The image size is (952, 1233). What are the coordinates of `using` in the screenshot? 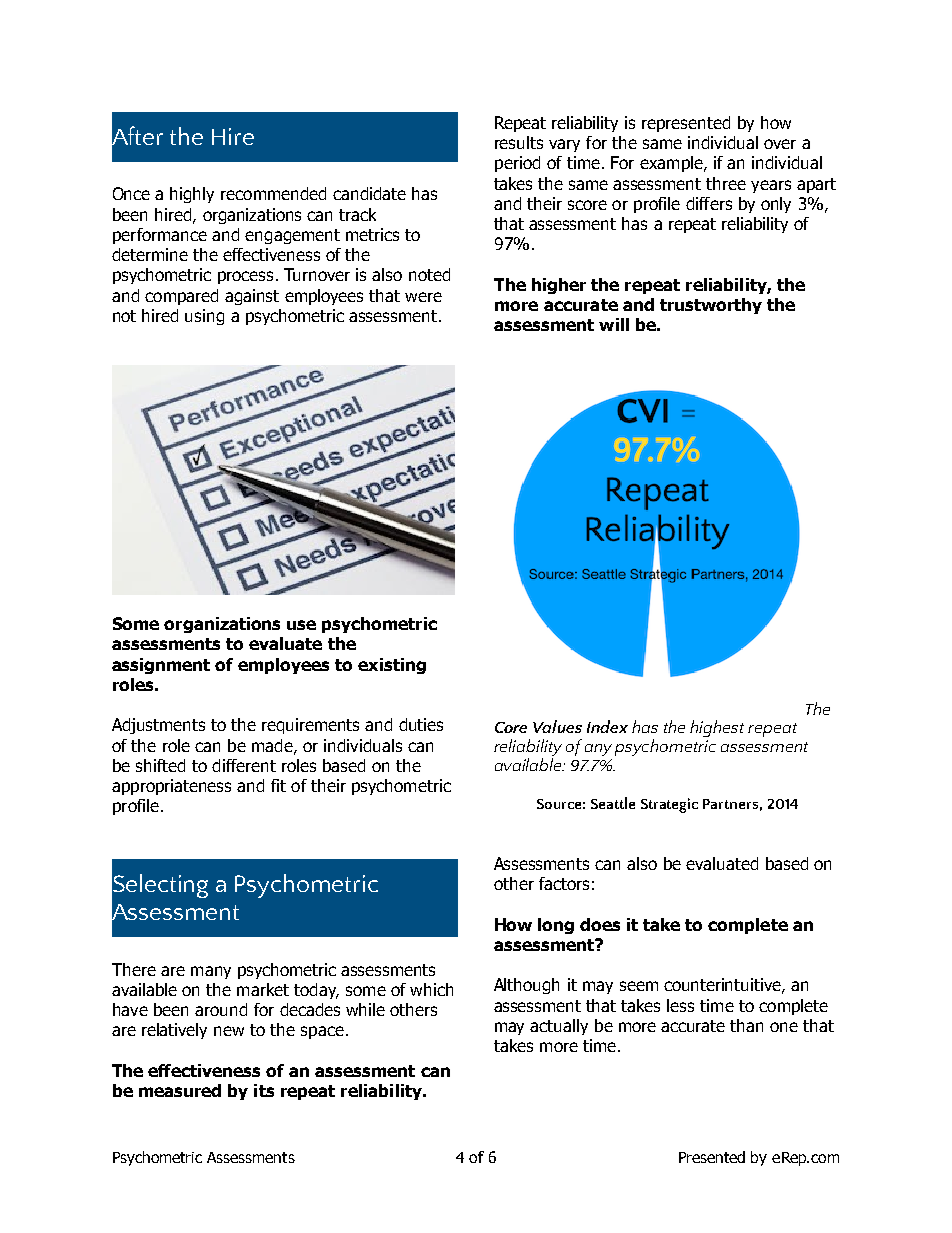 It's located at (204, 317).
